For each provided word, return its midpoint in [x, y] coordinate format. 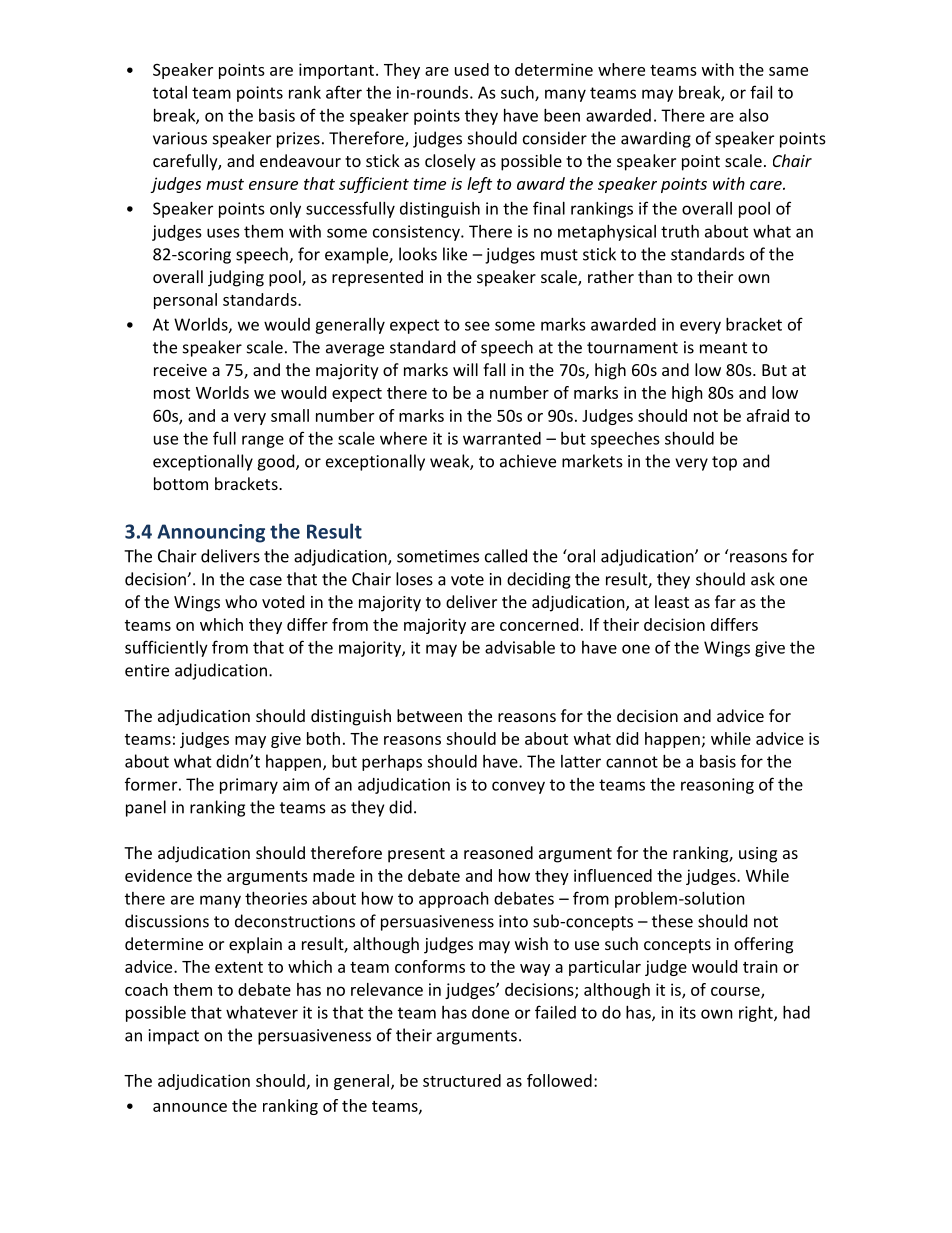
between [429, 715]
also [754, 115]
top [724, 463]
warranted [502, 438]
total [170, 92]
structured [462, 1080]
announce [190, 1107]
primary [249, 786]
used [472, 69]
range [263, 441]
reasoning [717, 786]
